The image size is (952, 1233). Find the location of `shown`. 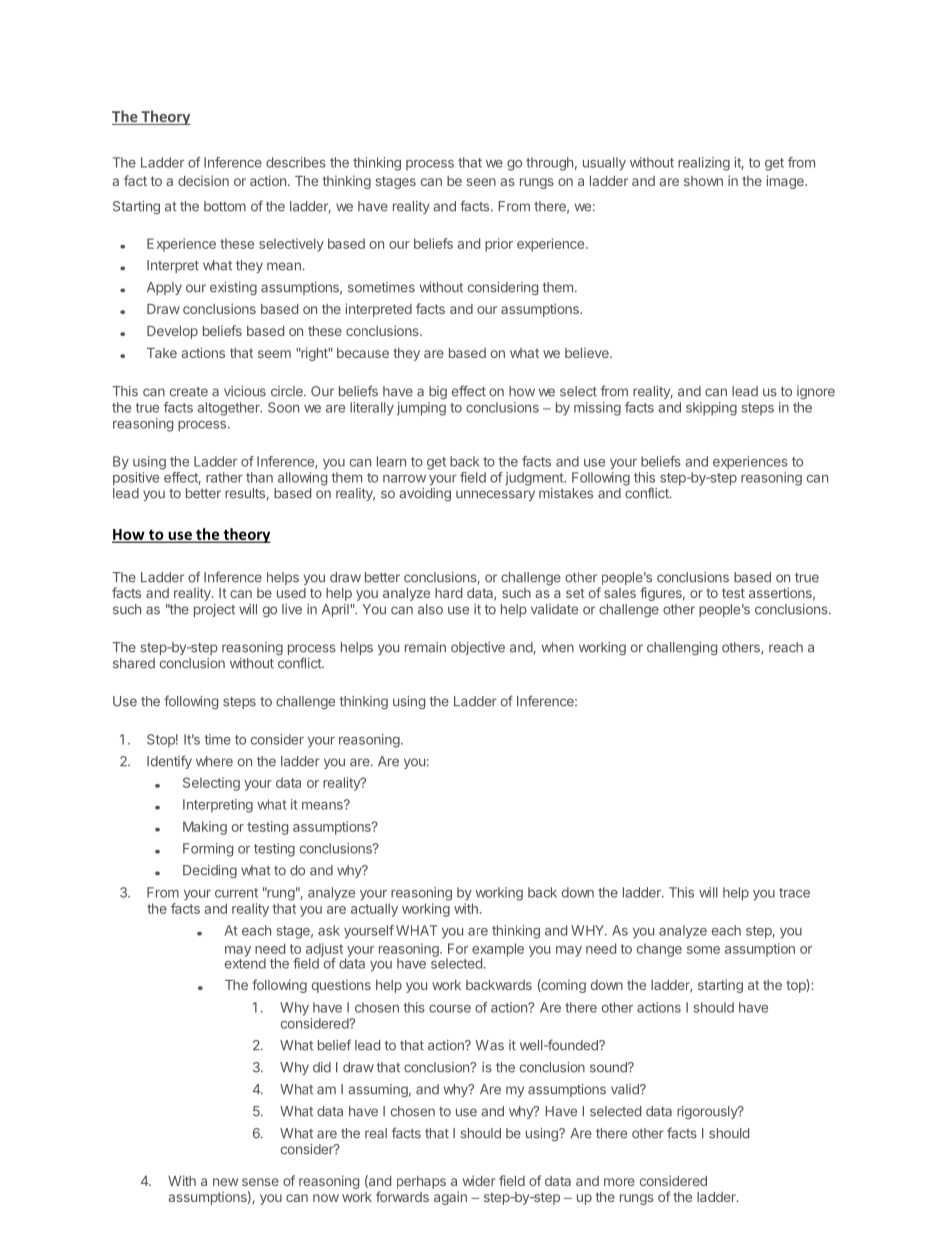

shown is located at coordinates (703, 181).
